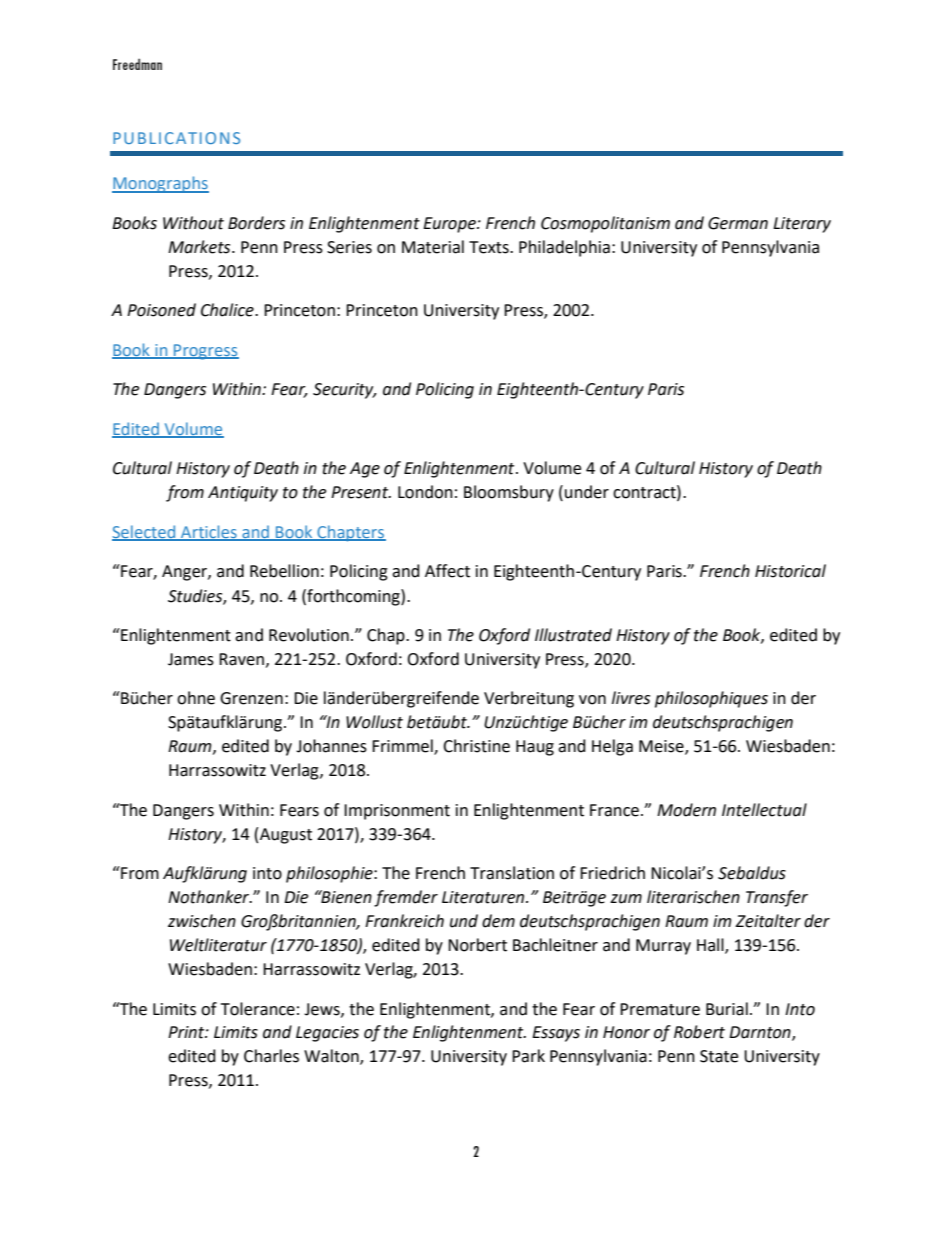 The width and height of the screenshot is (952, 1233). Describe the element at coordinates (241, 659) in the screenshot. I see `Raven` at that location.
